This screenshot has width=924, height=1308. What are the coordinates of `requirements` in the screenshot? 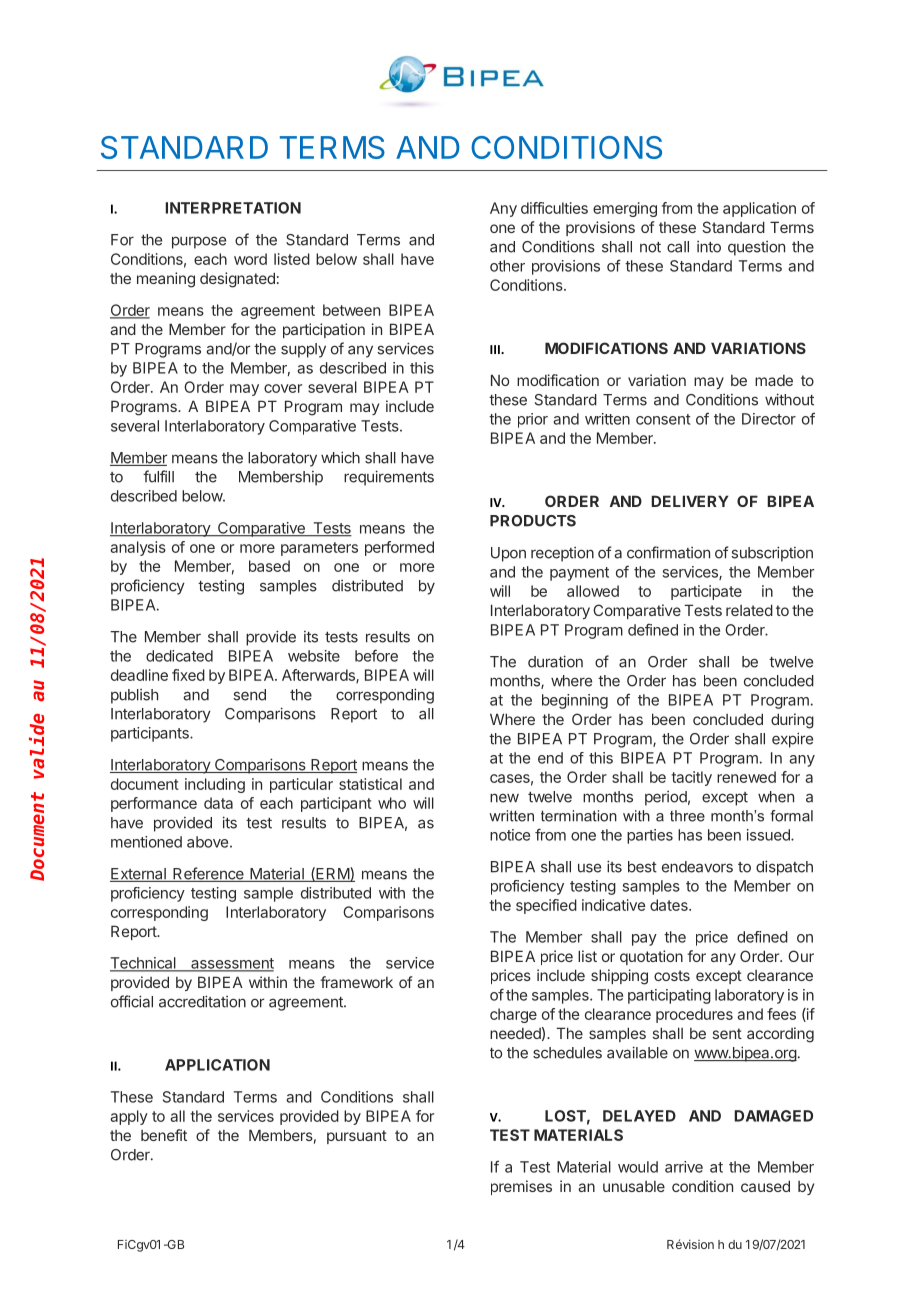 It's located at (389, 478).
